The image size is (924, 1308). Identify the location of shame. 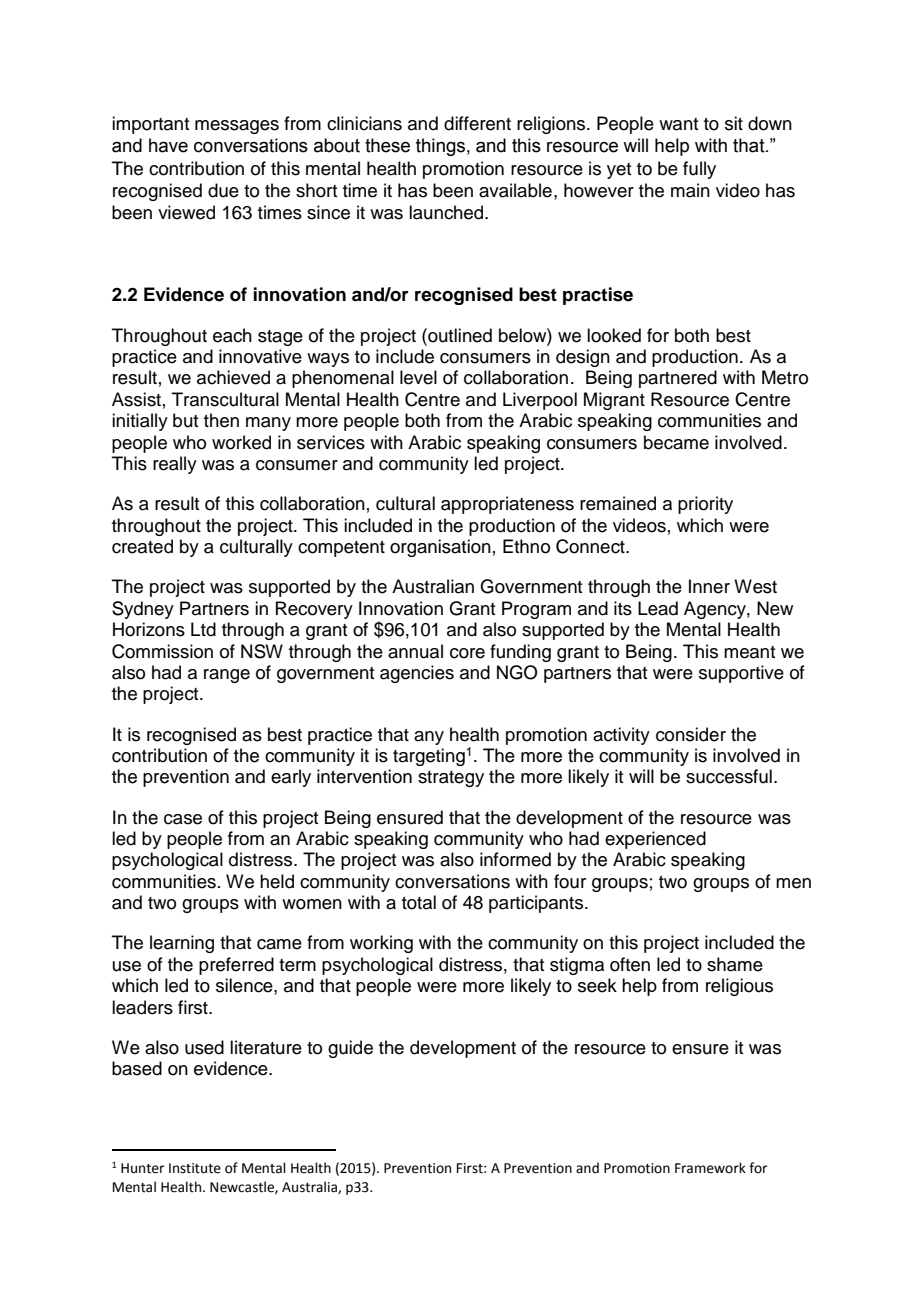
(735, 964).
